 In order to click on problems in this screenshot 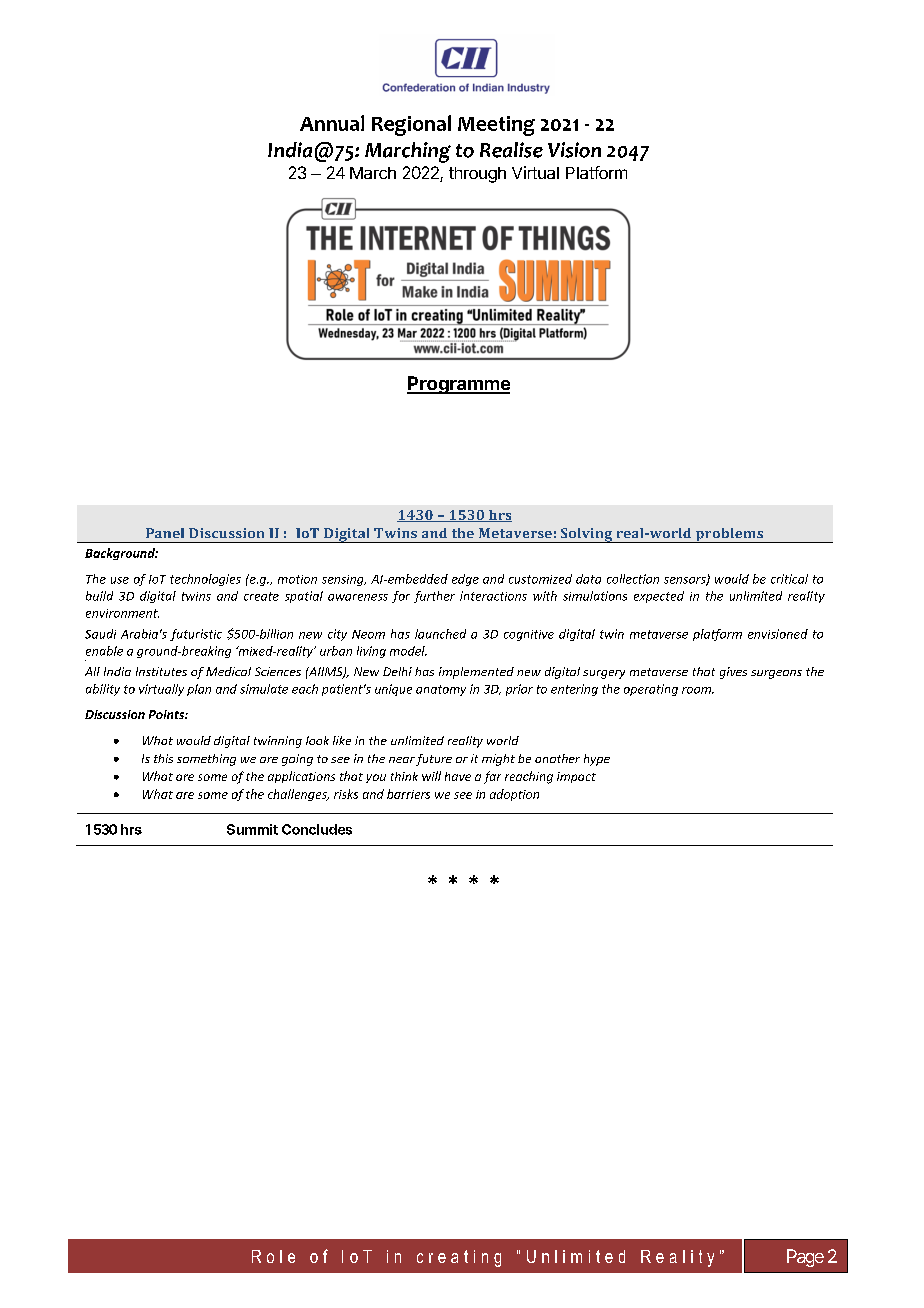, I will do `click(729, 535)`.
